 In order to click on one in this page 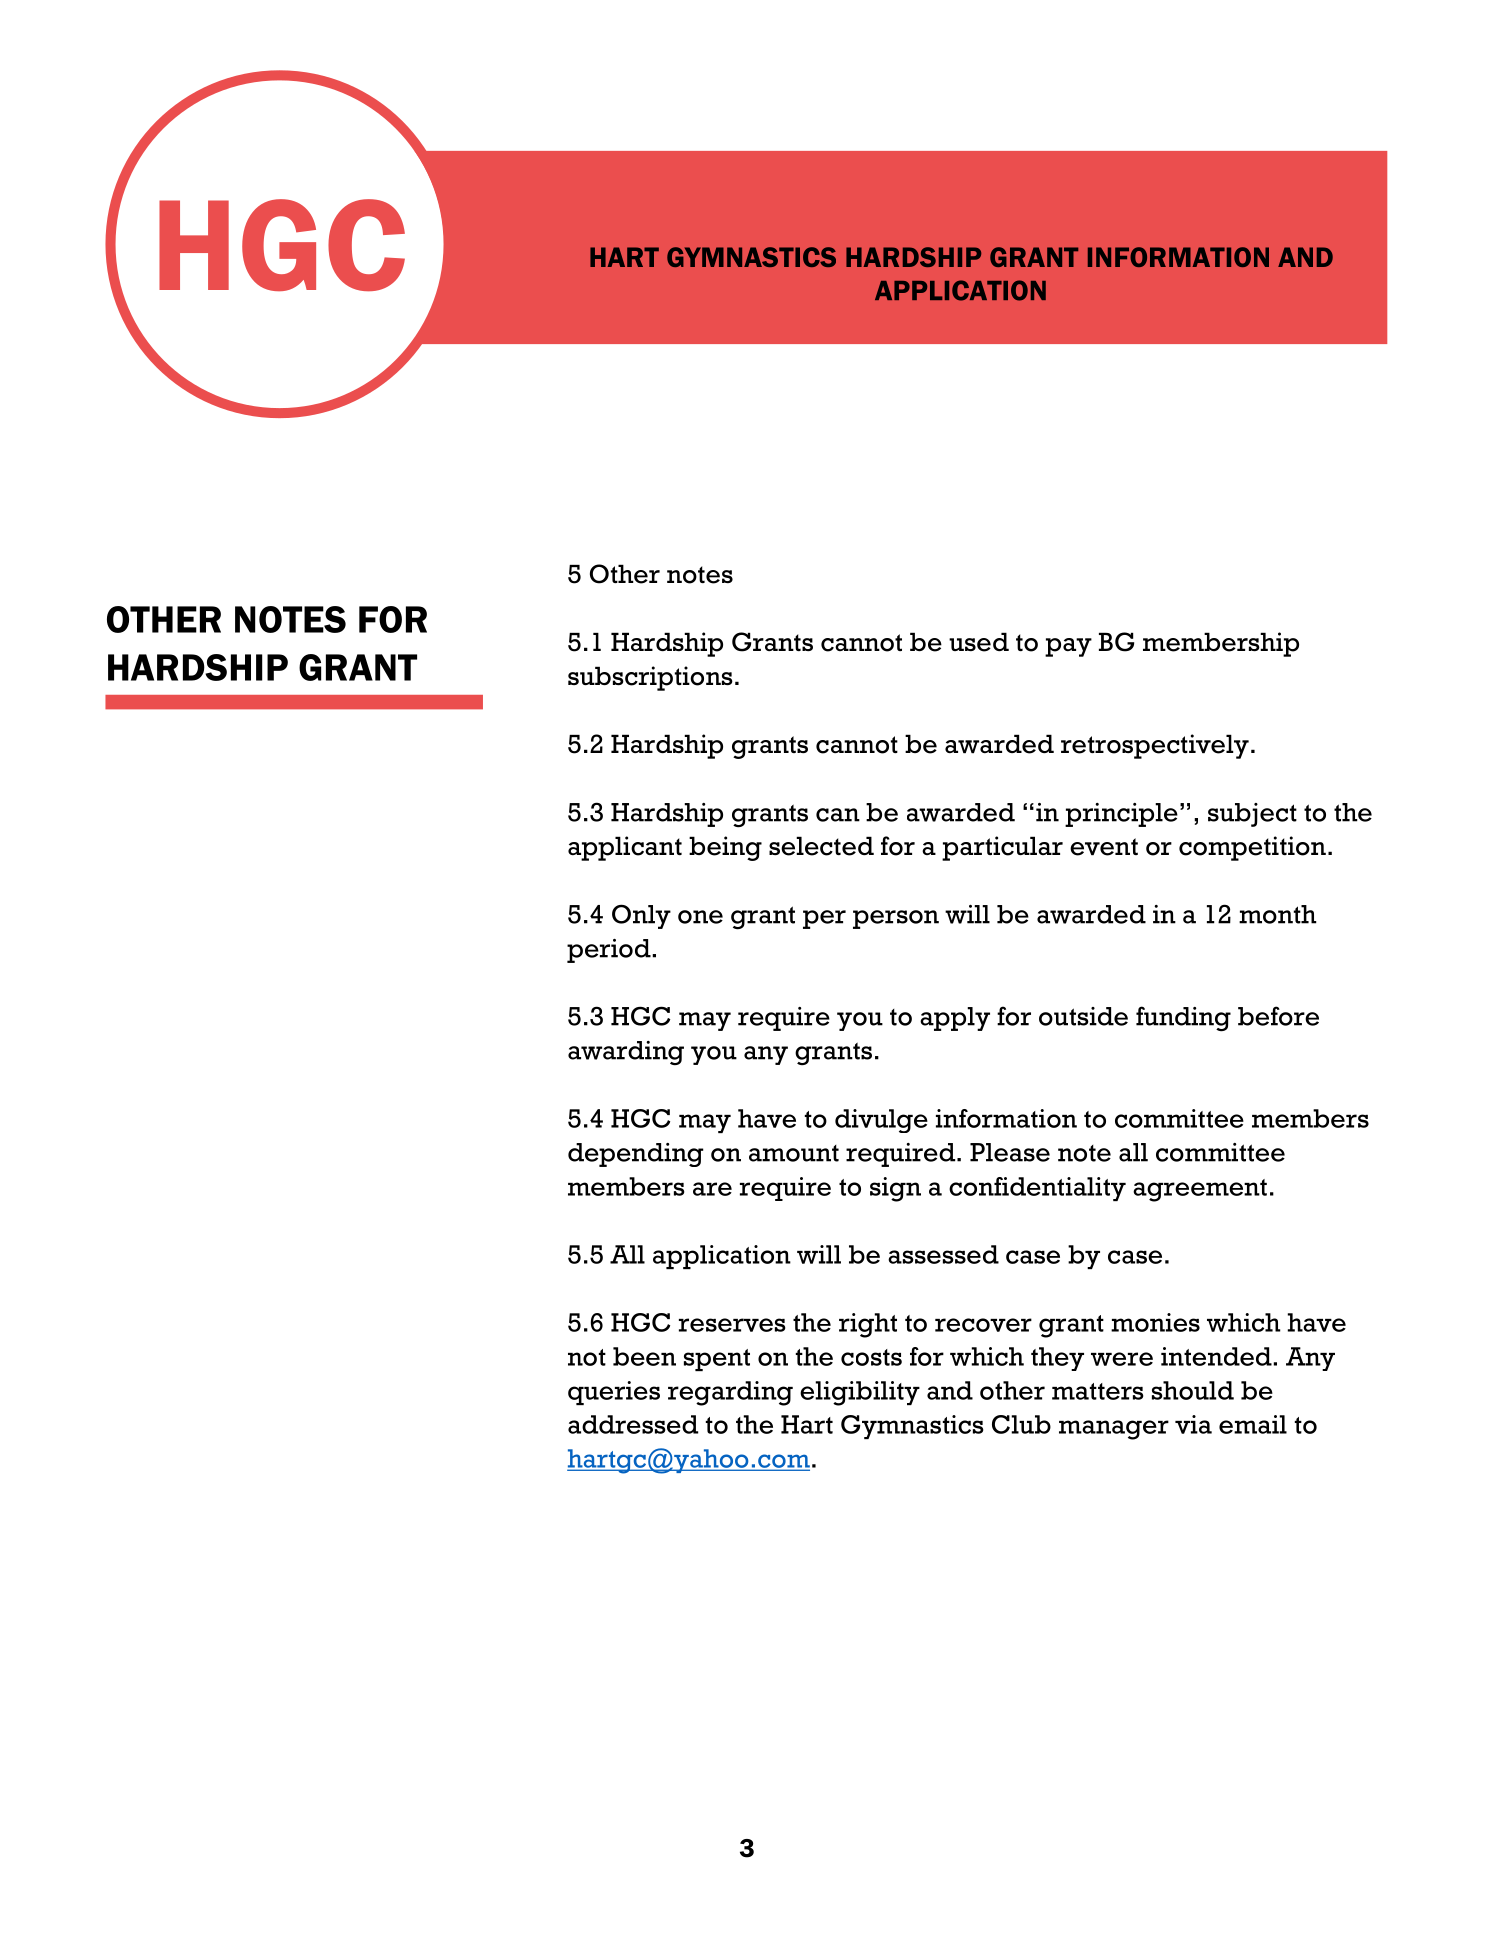, I will do `click(700, 917)`.
